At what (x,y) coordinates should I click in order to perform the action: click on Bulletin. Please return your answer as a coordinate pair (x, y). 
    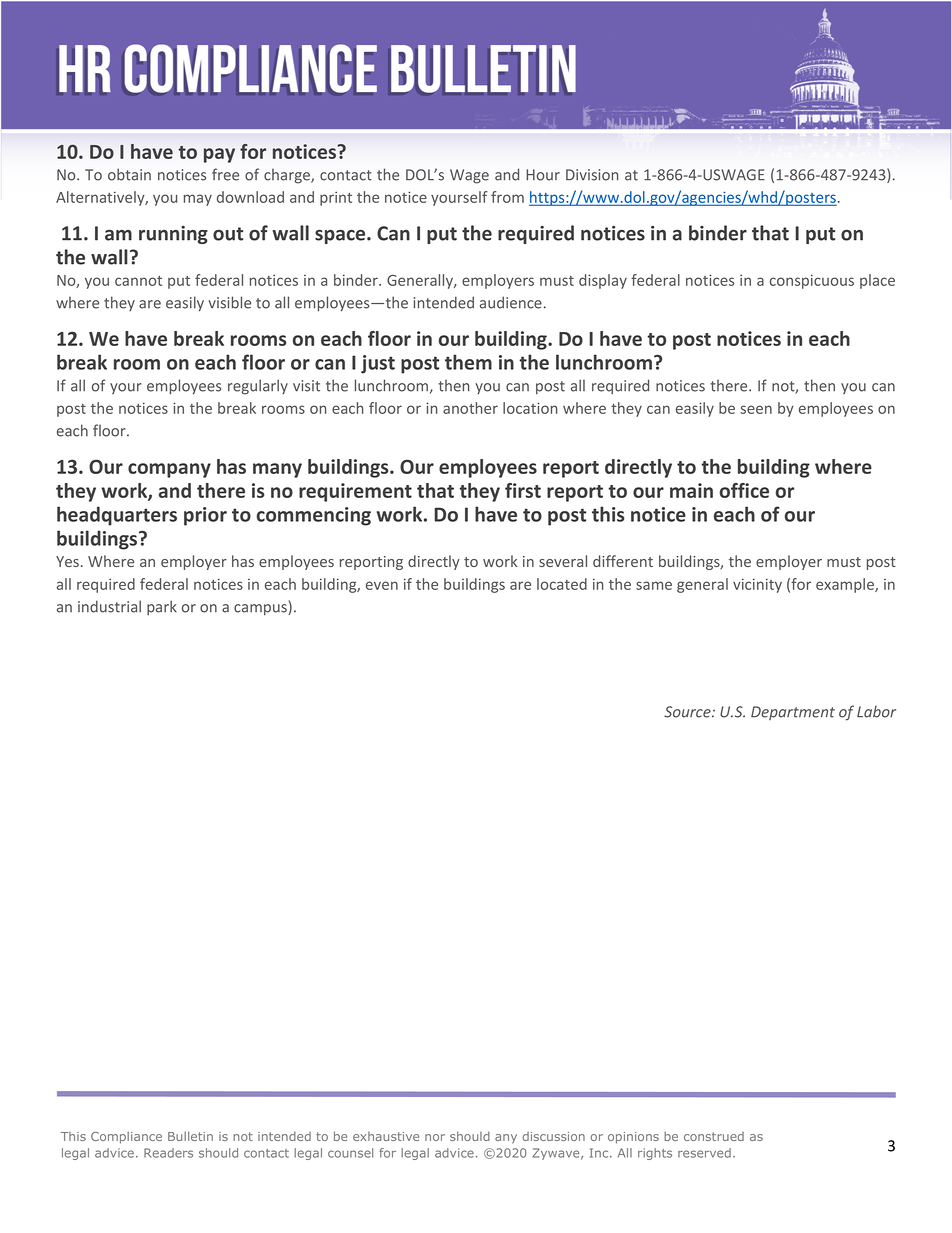
    Looking at the image, I should click on (190, 1136).
